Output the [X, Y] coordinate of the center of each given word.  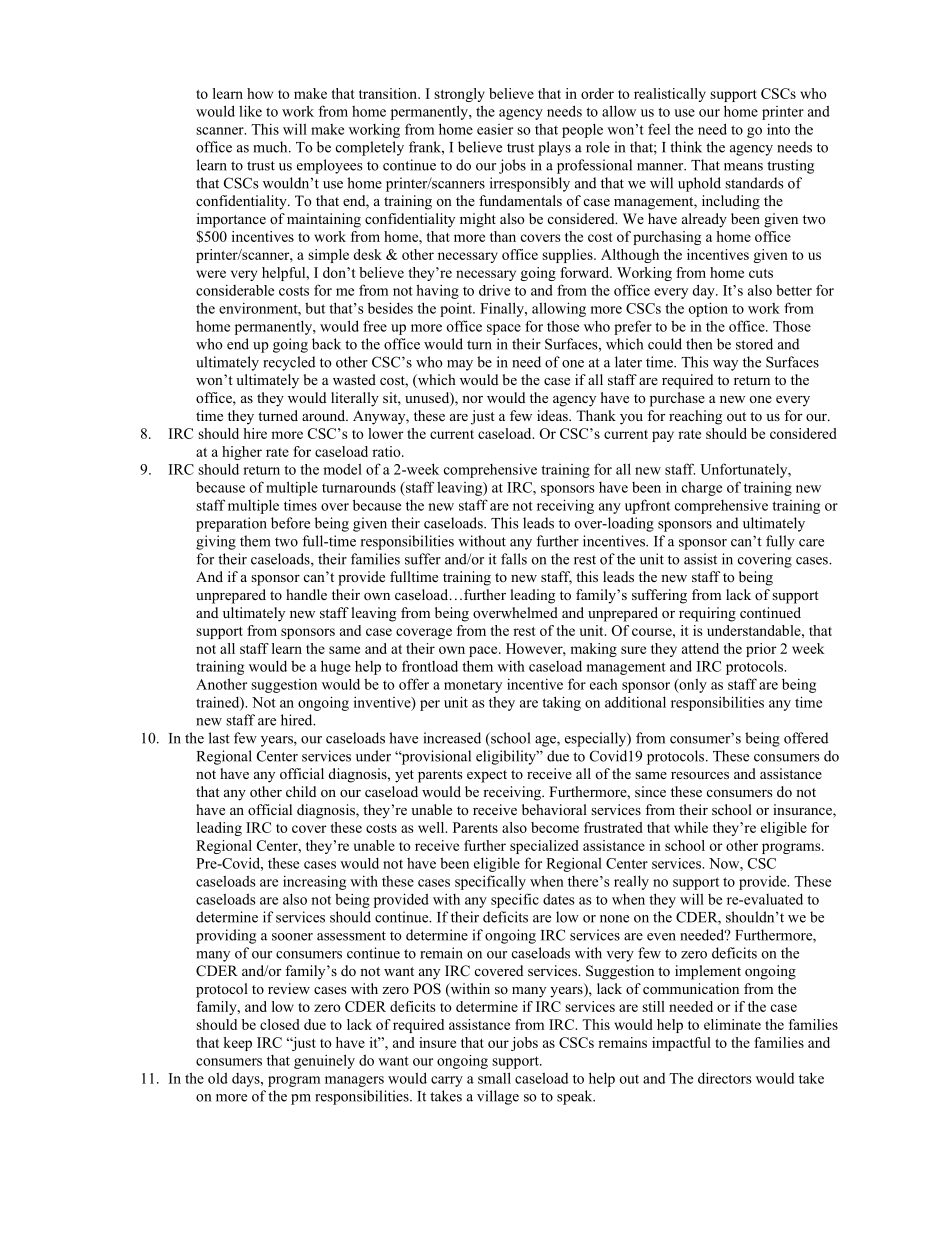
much [271, 147]
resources [700, 776]
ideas [553, 415]
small [494, 1078]
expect [487, 776]
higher [242, 453]
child [301, 791]
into [778, 129]
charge [702, 489]
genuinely [324, 1061]
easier [495, 129]
